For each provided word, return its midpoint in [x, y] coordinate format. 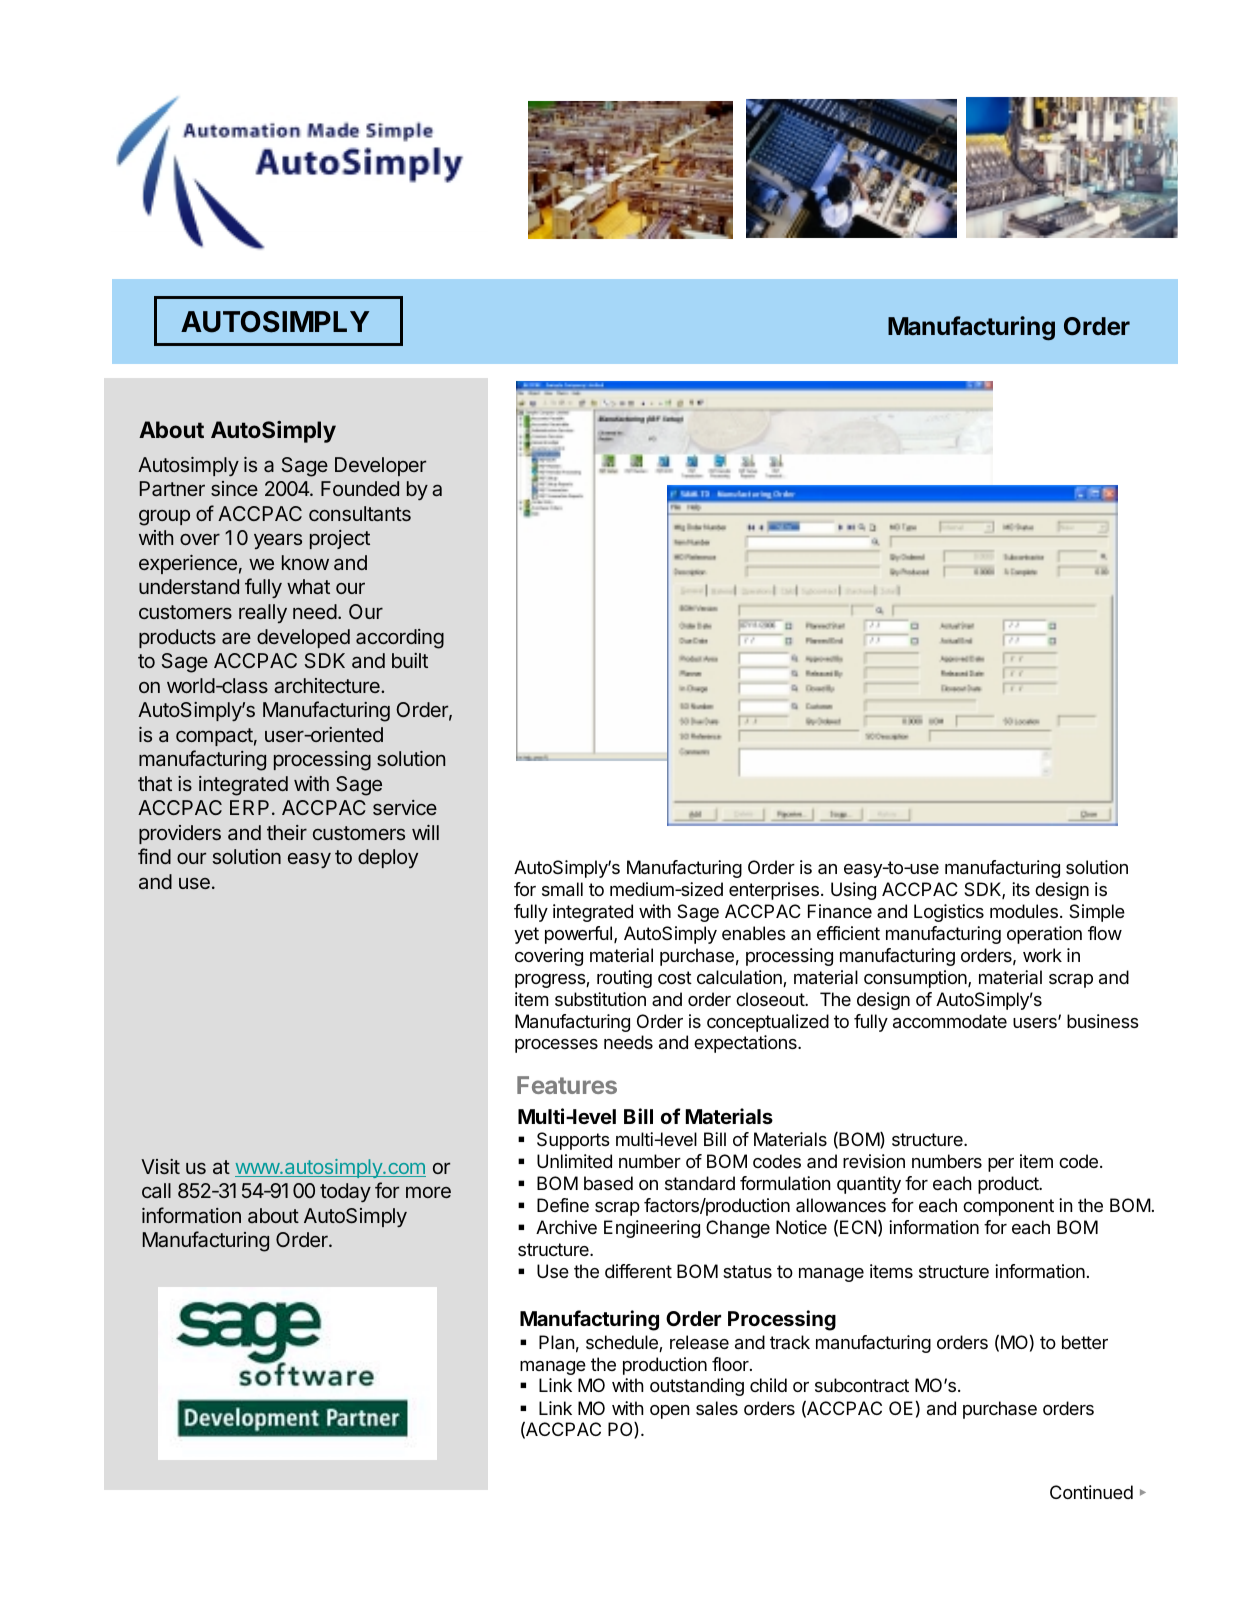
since [234, 488]
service [405, 807]
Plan [557, 1342]
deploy [388, 858]
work [1042, 955]
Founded [360, 488]
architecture [328, 685]
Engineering [652, 1229]
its [1021, 889]
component [1008, 1207]
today [345, 1192]
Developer [380, 466]
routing [624, 979]
